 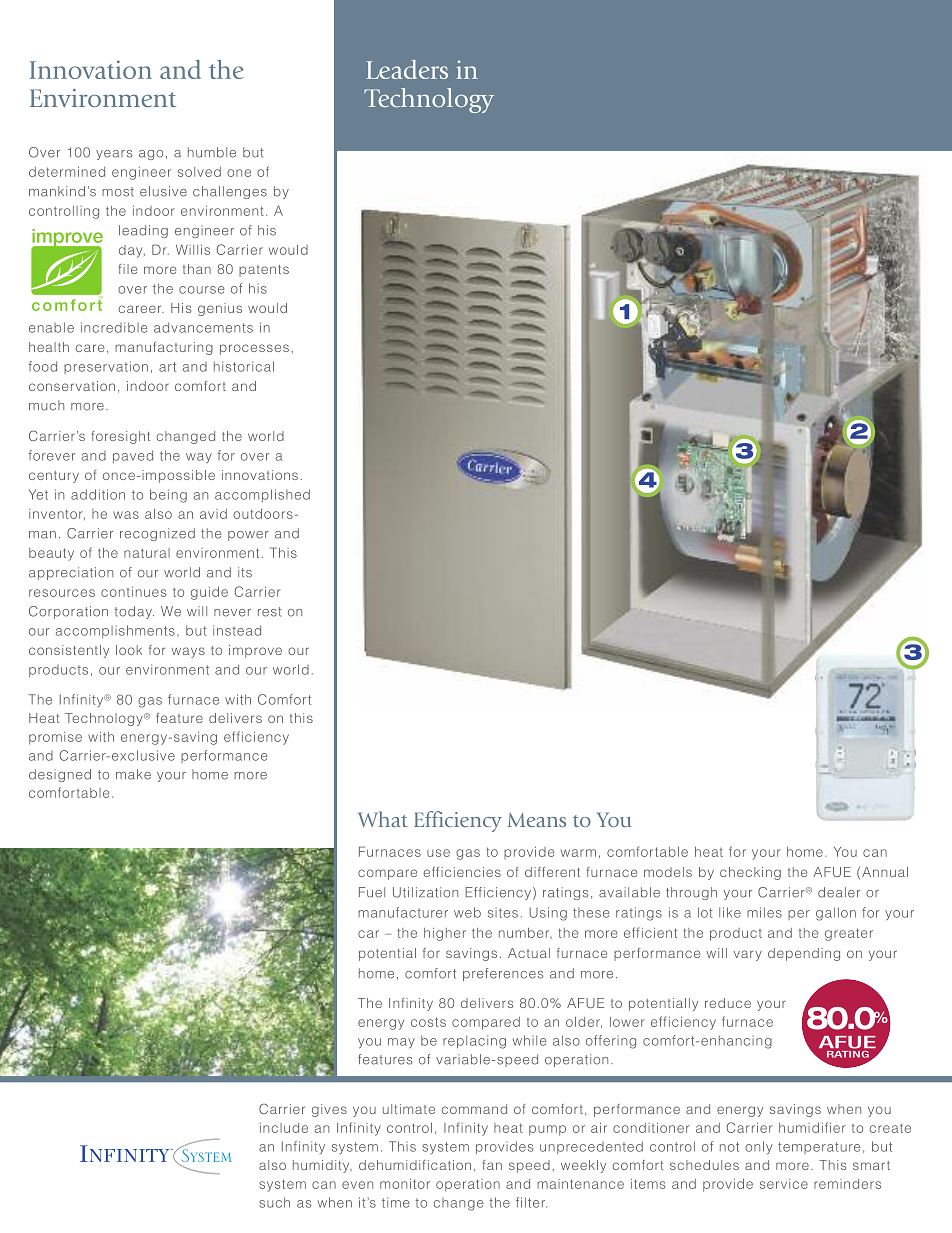 What do you see at coordinates (151, 155) in the page?
I see `ago` at bounding box center [151, 155].
